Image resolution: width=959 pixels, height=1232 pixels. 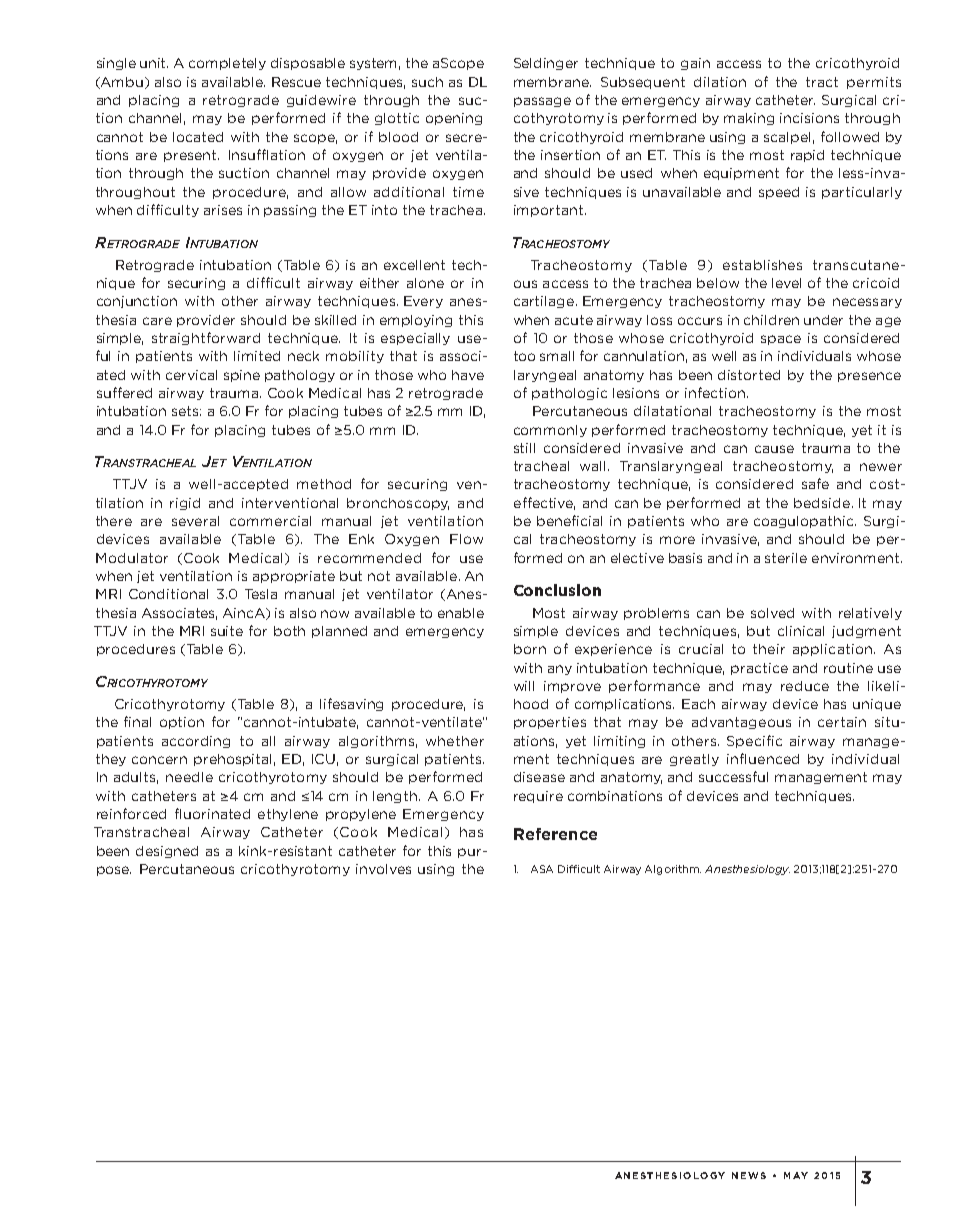 What do you see at coordinates (195, 521) in the image?
I see `several` at bounding box center [195, 521].
